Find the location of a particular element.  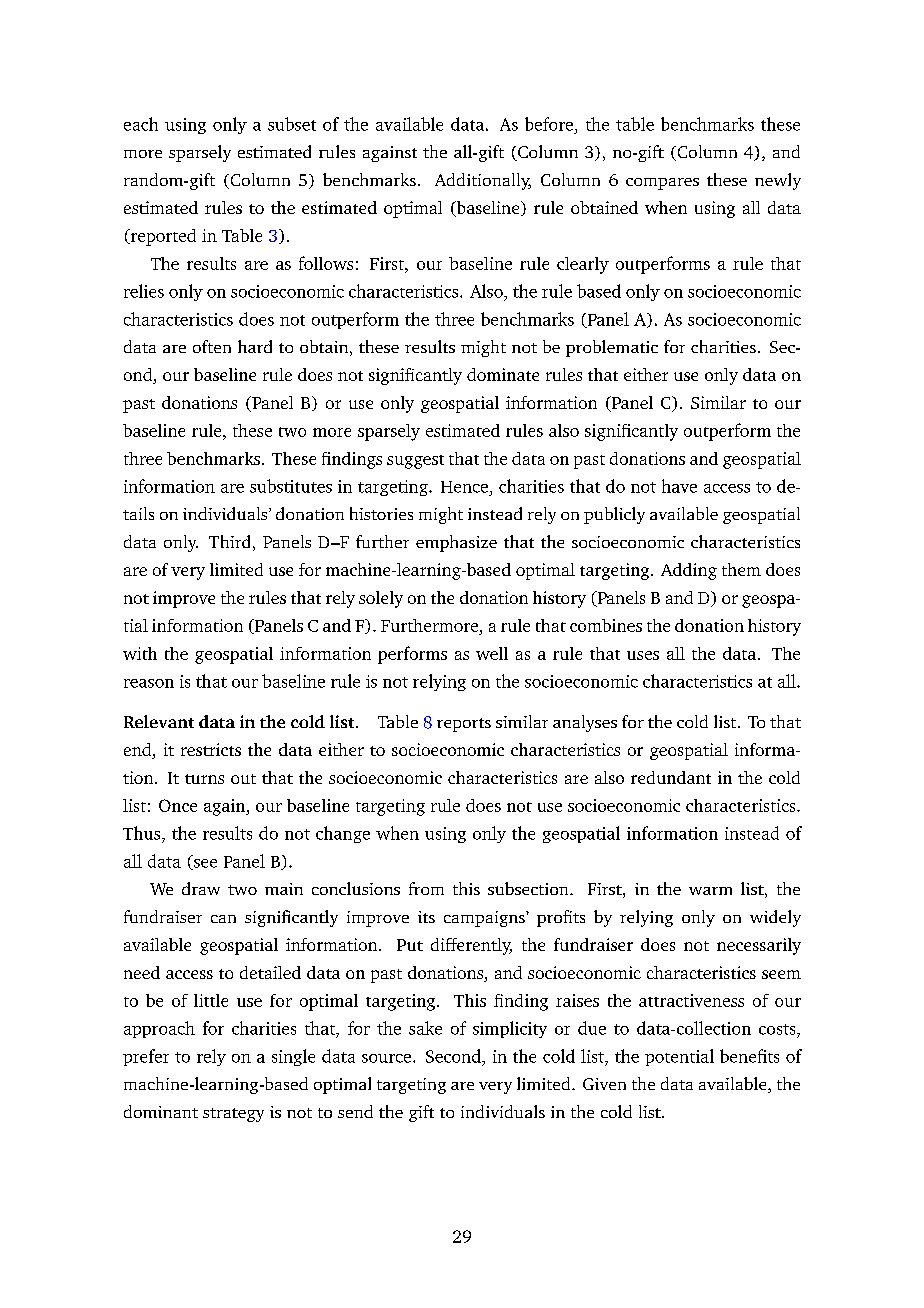

warm is located at coordinates (710, 891).
